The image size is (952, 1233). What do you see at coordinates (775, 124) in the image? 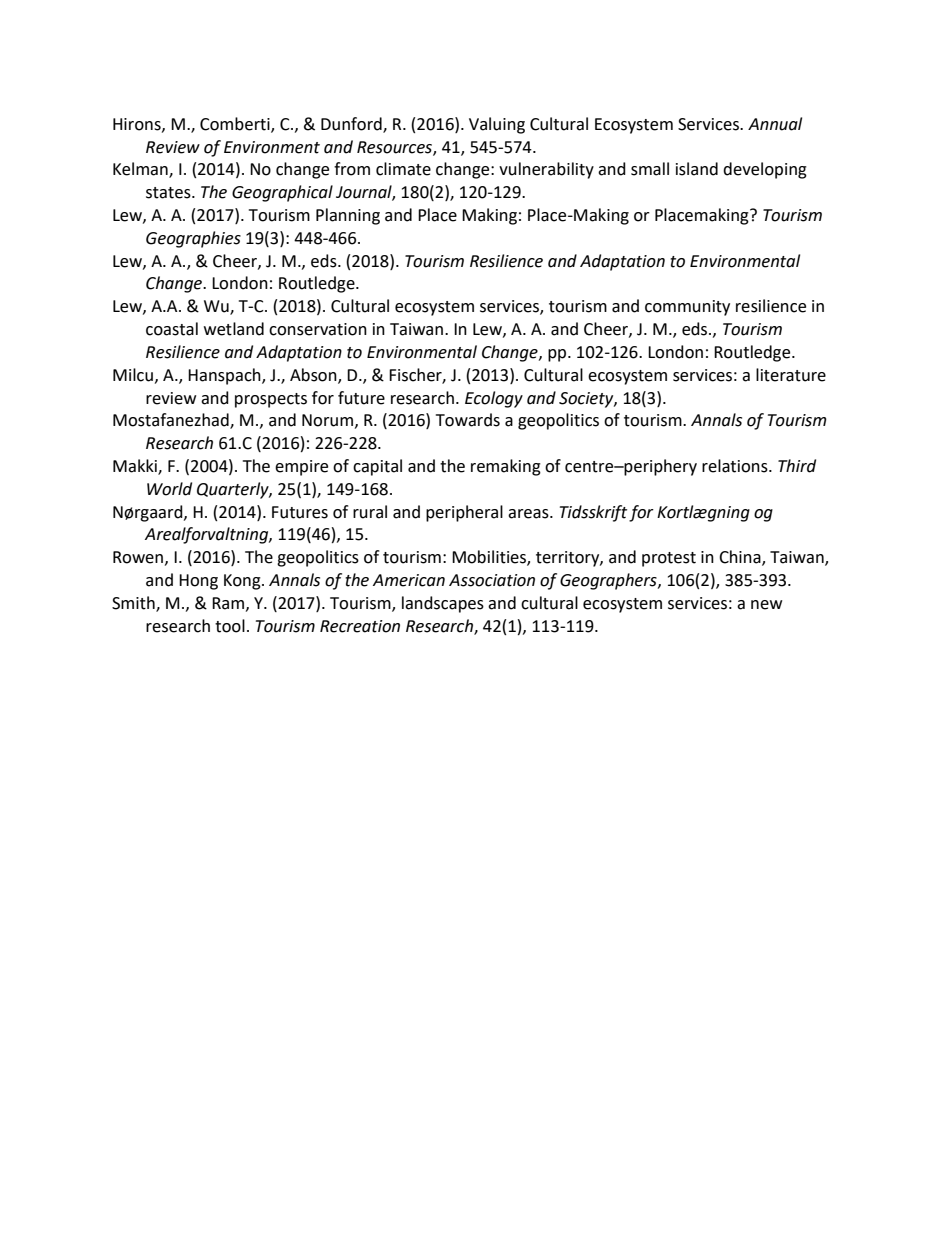
I see `Annual` at bounding box center [775, 124].
